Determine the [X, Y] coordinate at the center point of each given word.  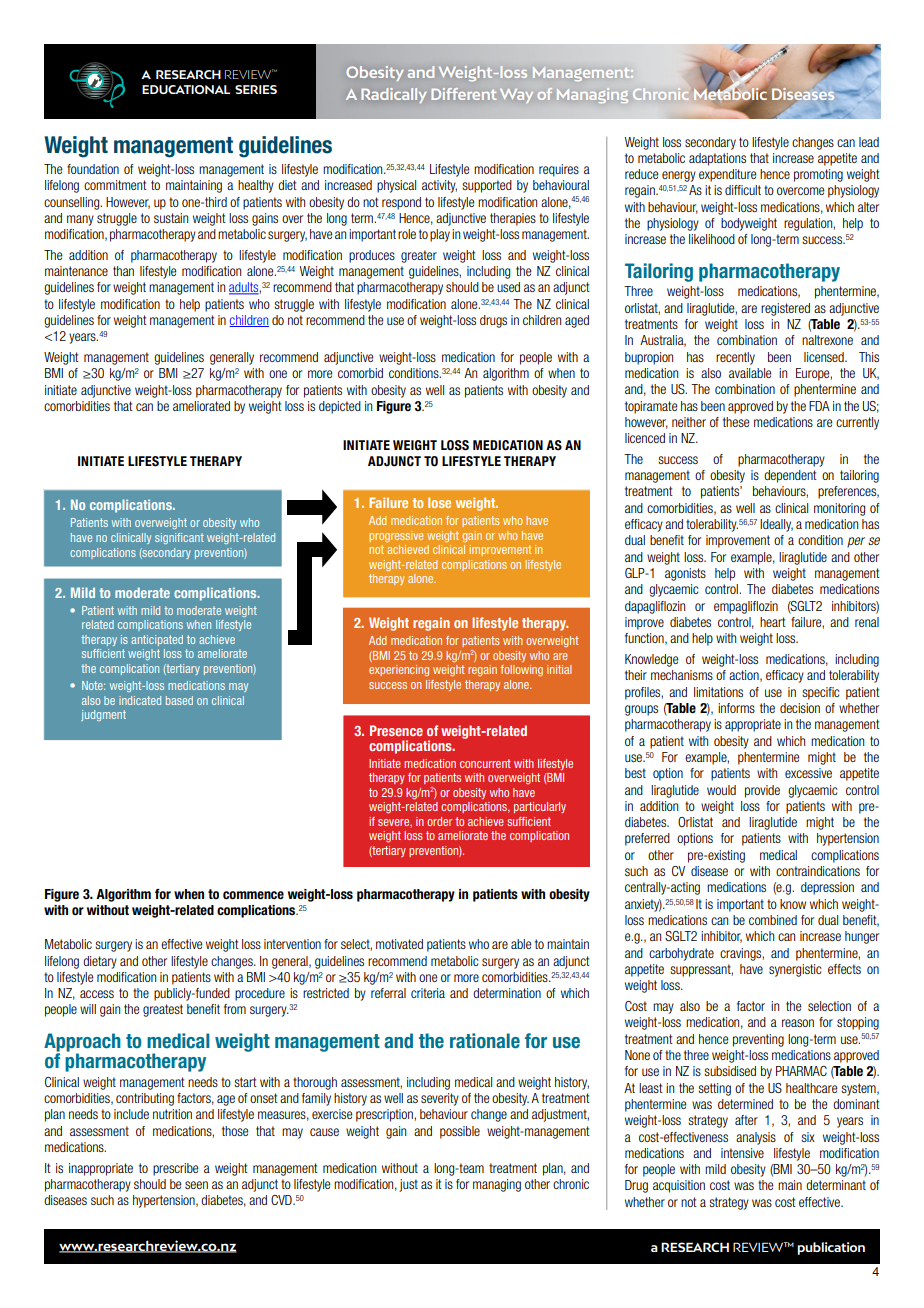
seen [196, 1185]
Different [464, 94]
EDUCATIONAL [186, 89]
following [521, 670]
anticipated [157, 640]
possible [460, 1132]
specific [821, 693]
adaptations [717, 159]
